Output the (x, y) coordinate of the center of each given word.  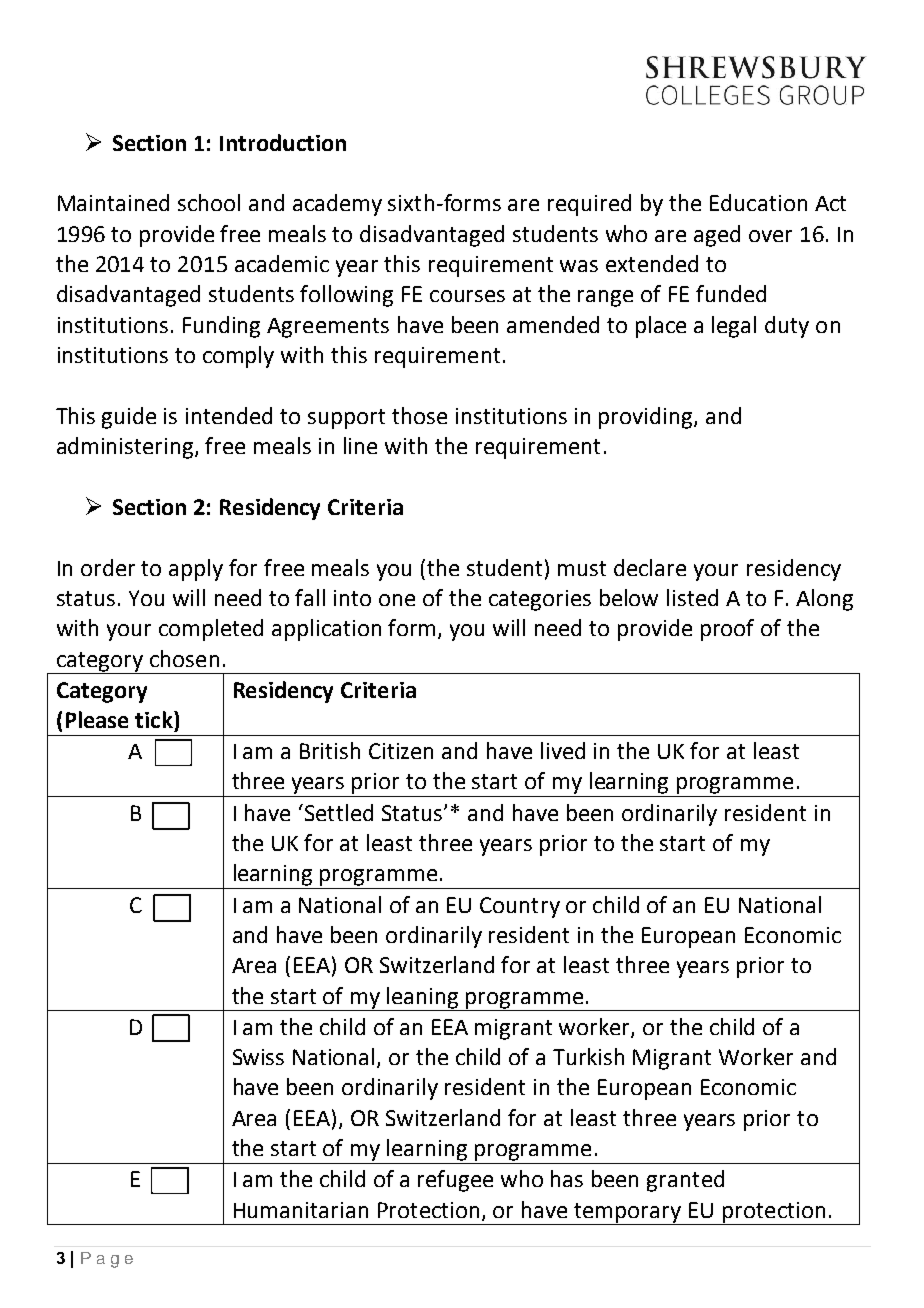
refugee (455, 1181)
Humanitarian (301, 1210)
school (209, 202)
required (589, 205)
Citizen (401, 751)
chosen (184, 658)
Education (758, 202)
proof (727, 630)
